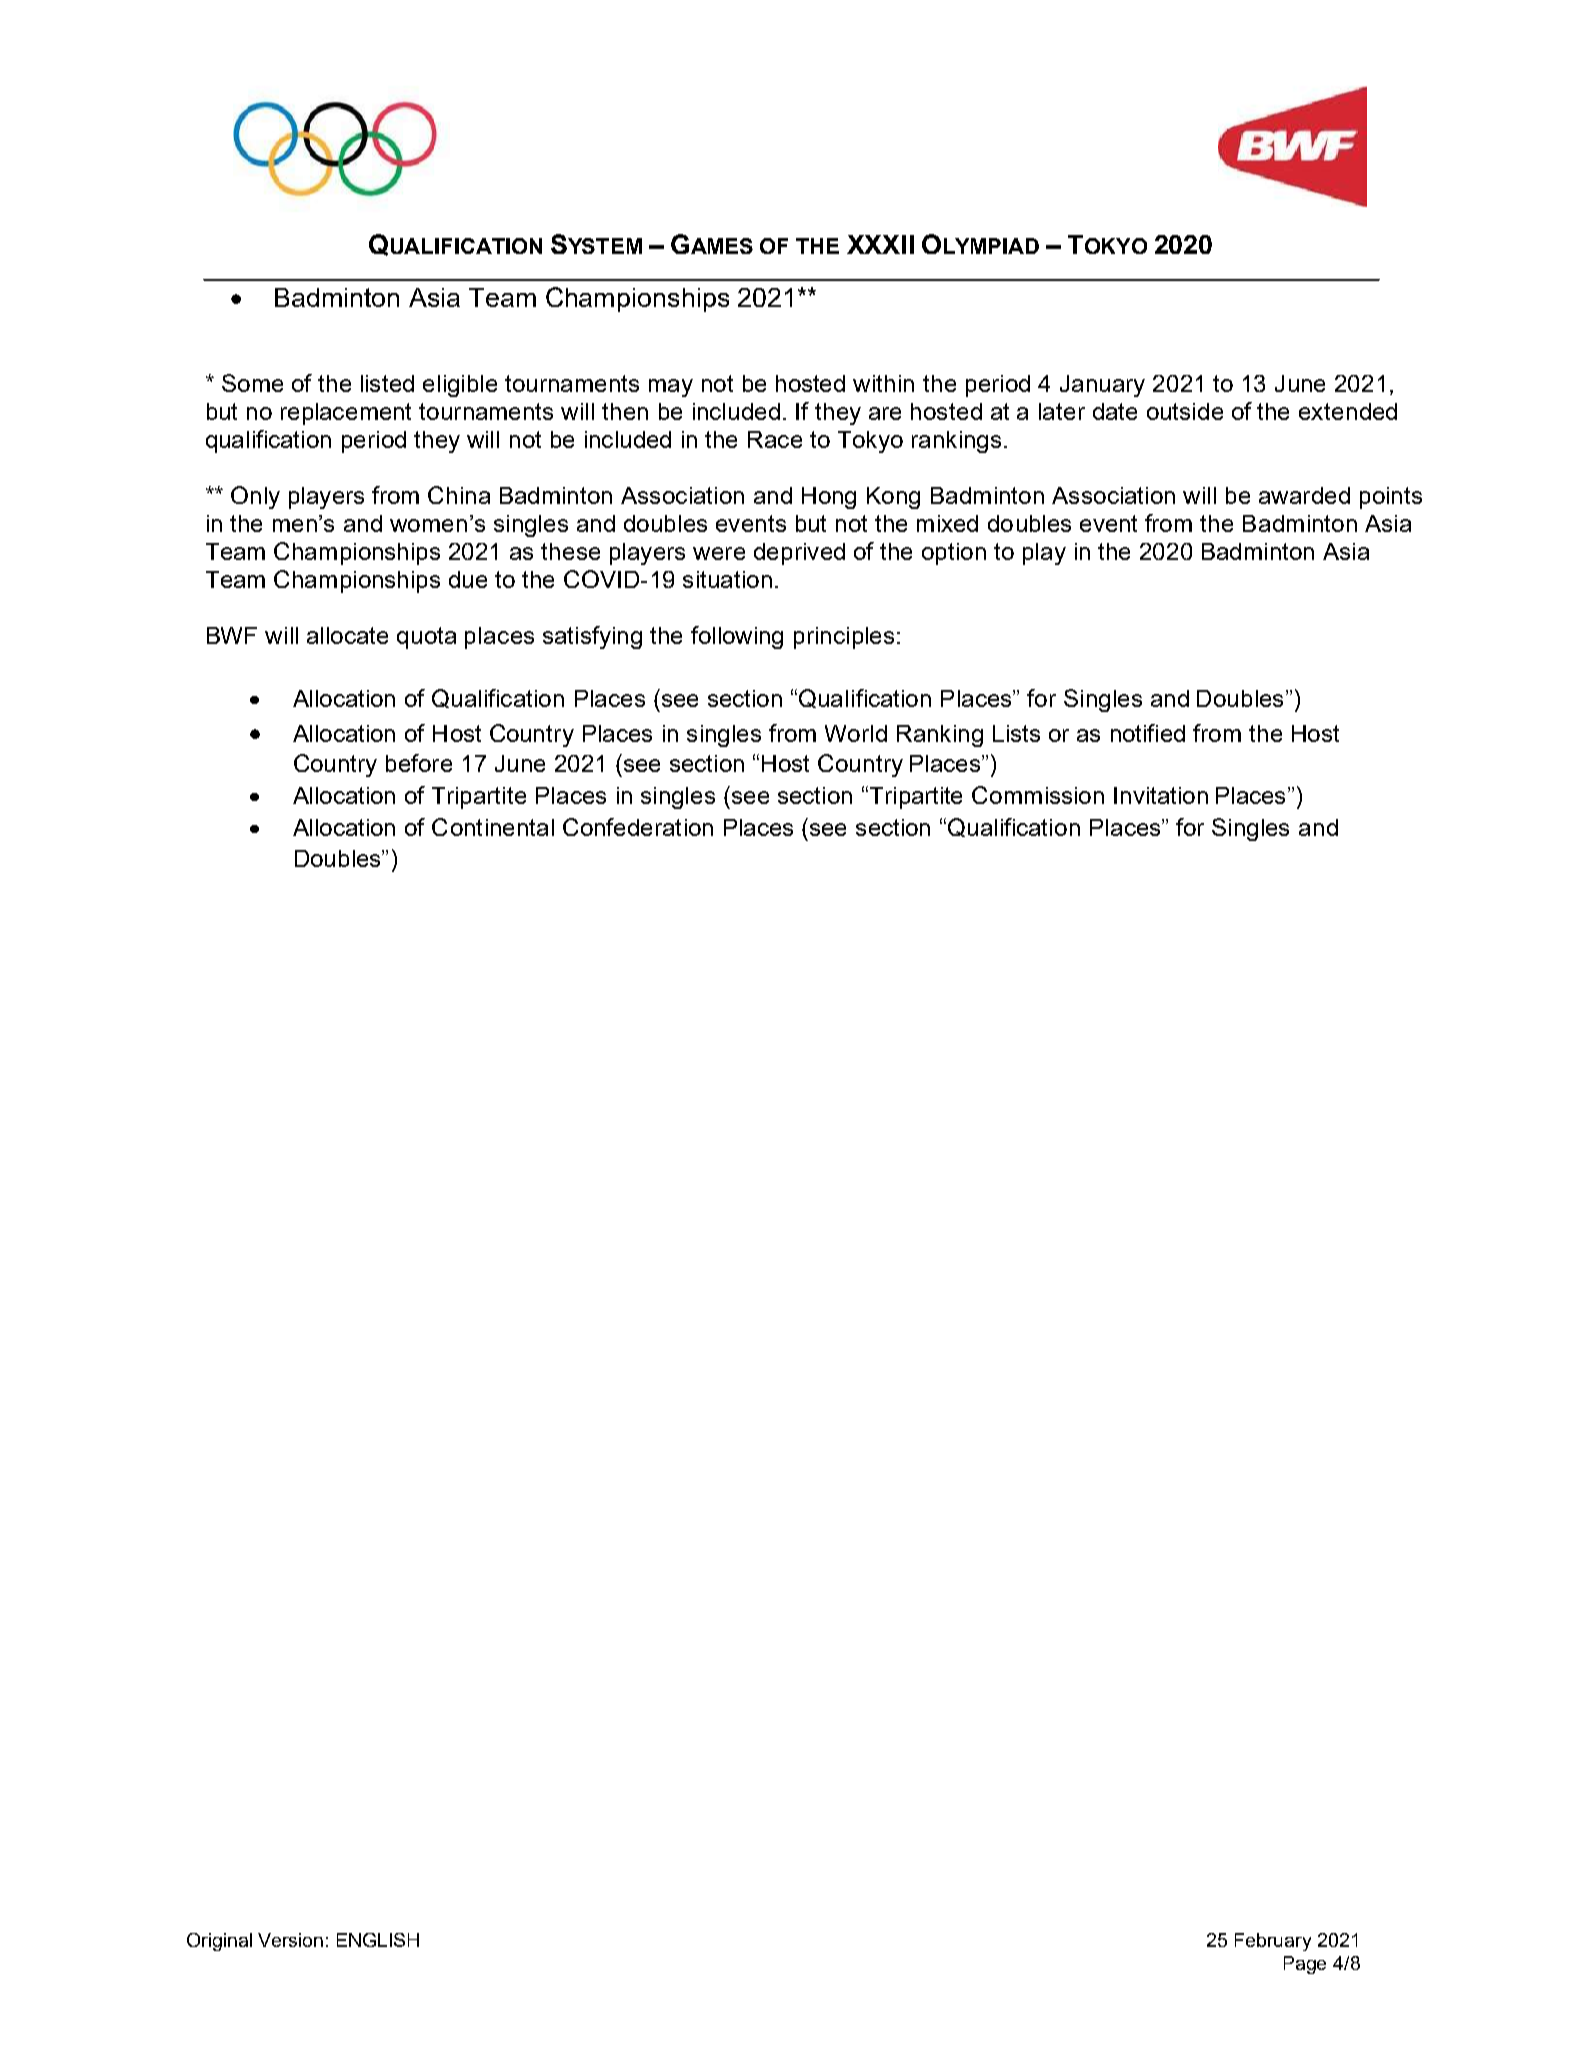 This document has width=1587, height=2053. I want to click on outside, so click(1185, 411).
